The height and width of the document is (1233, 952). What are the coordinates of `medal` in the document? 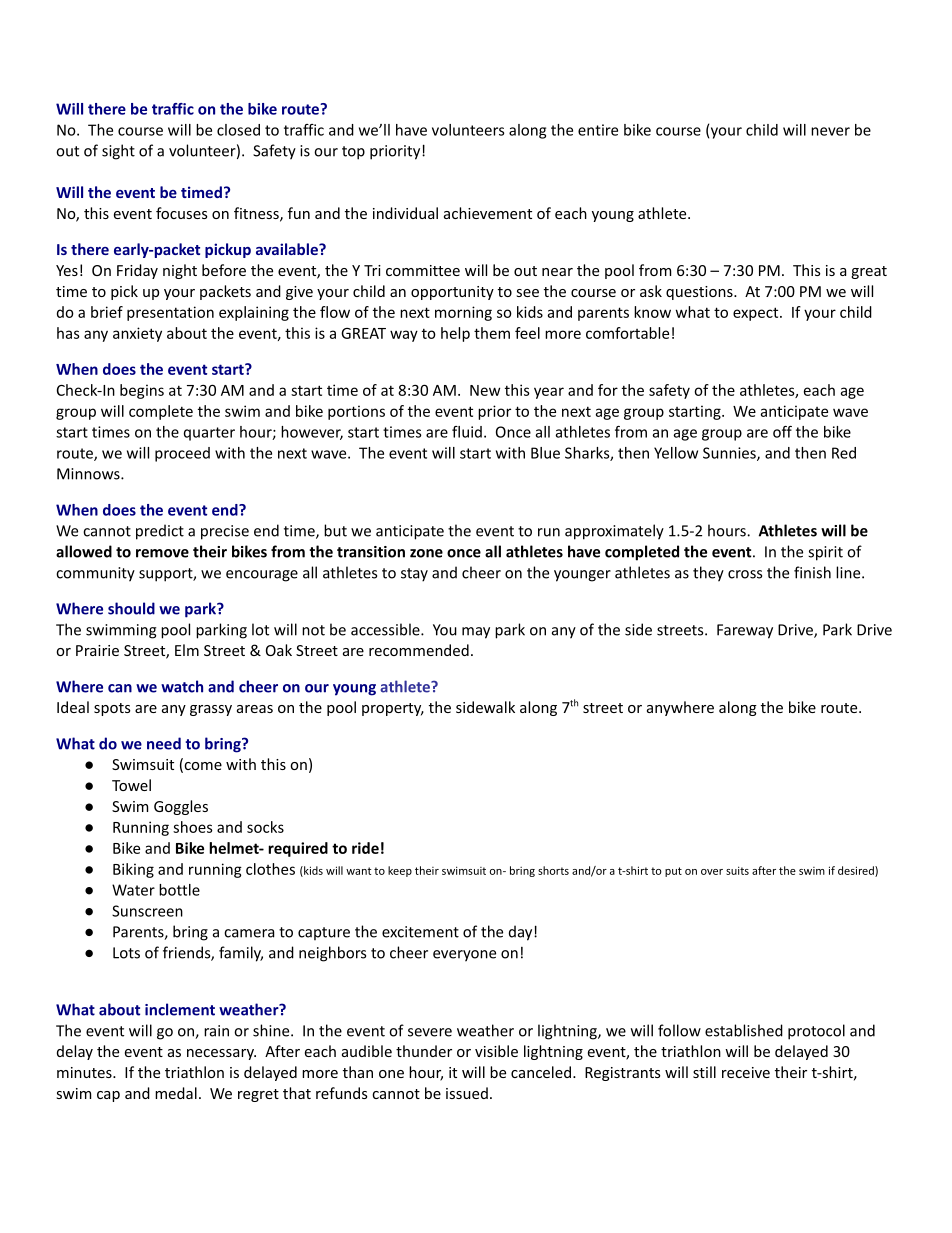 It's located at (176, 1093).
